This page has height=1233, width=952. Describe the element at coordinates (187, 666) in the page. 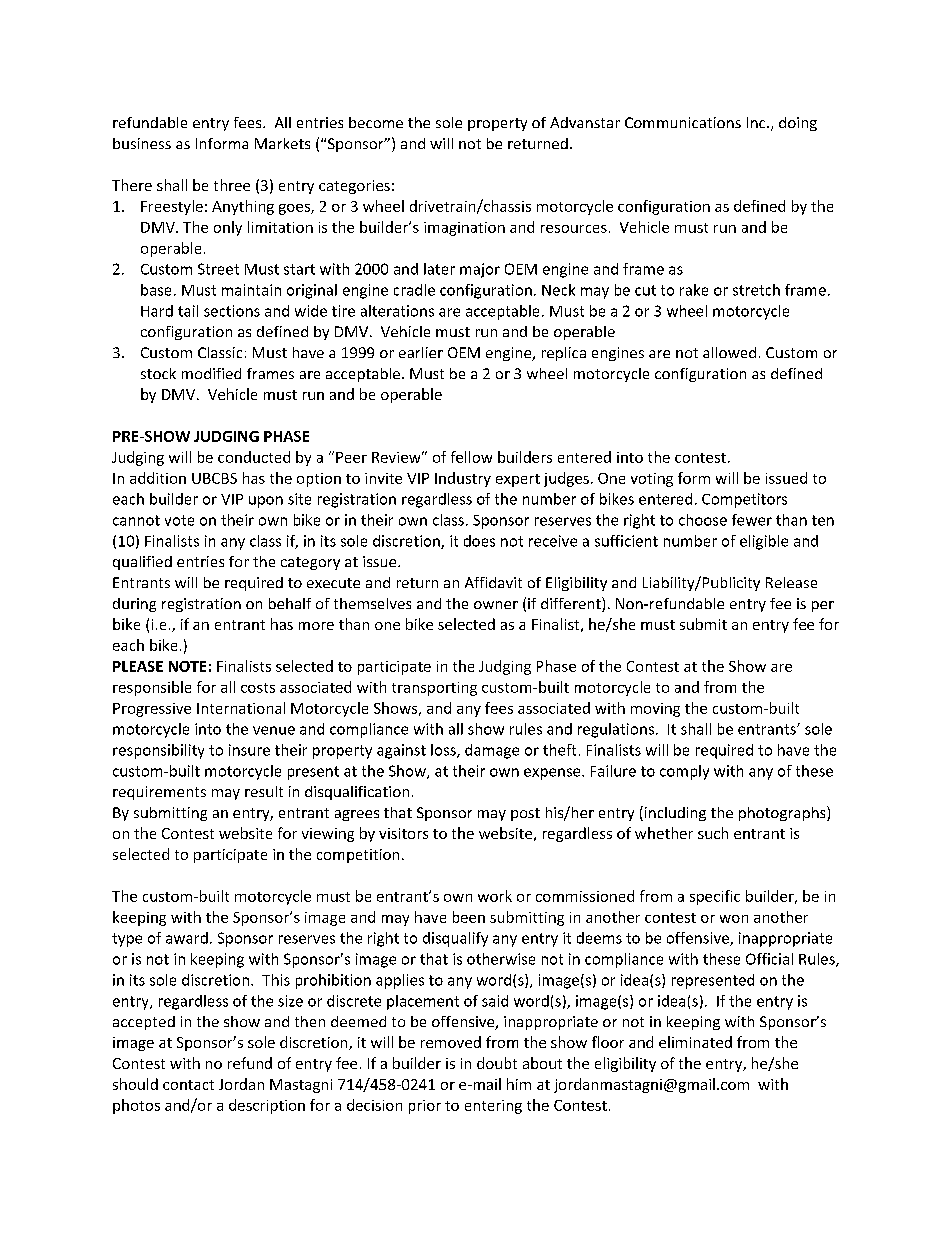

I see `NOTE` at that location.
